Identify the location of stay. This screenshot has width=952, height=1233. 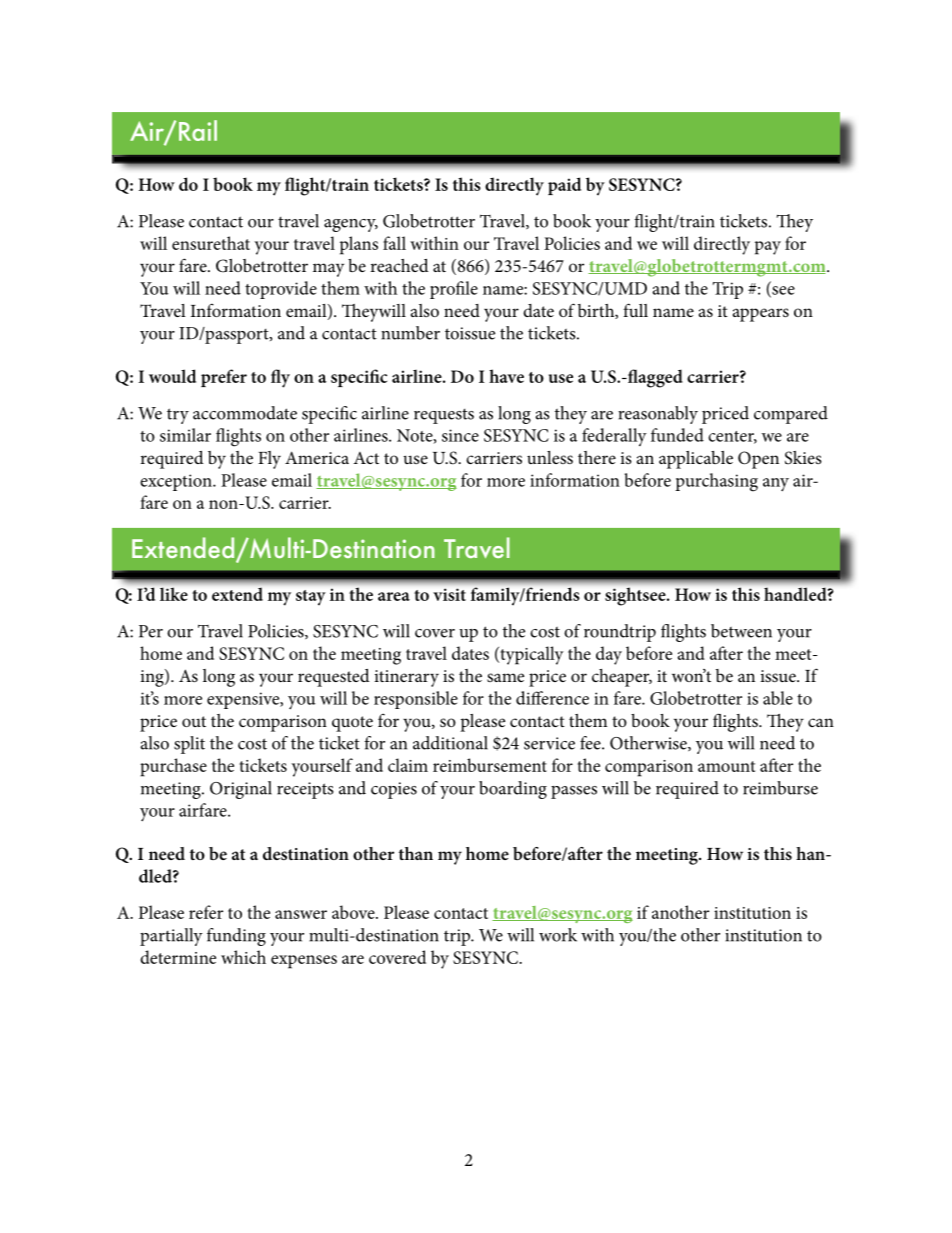
(310, 597).
